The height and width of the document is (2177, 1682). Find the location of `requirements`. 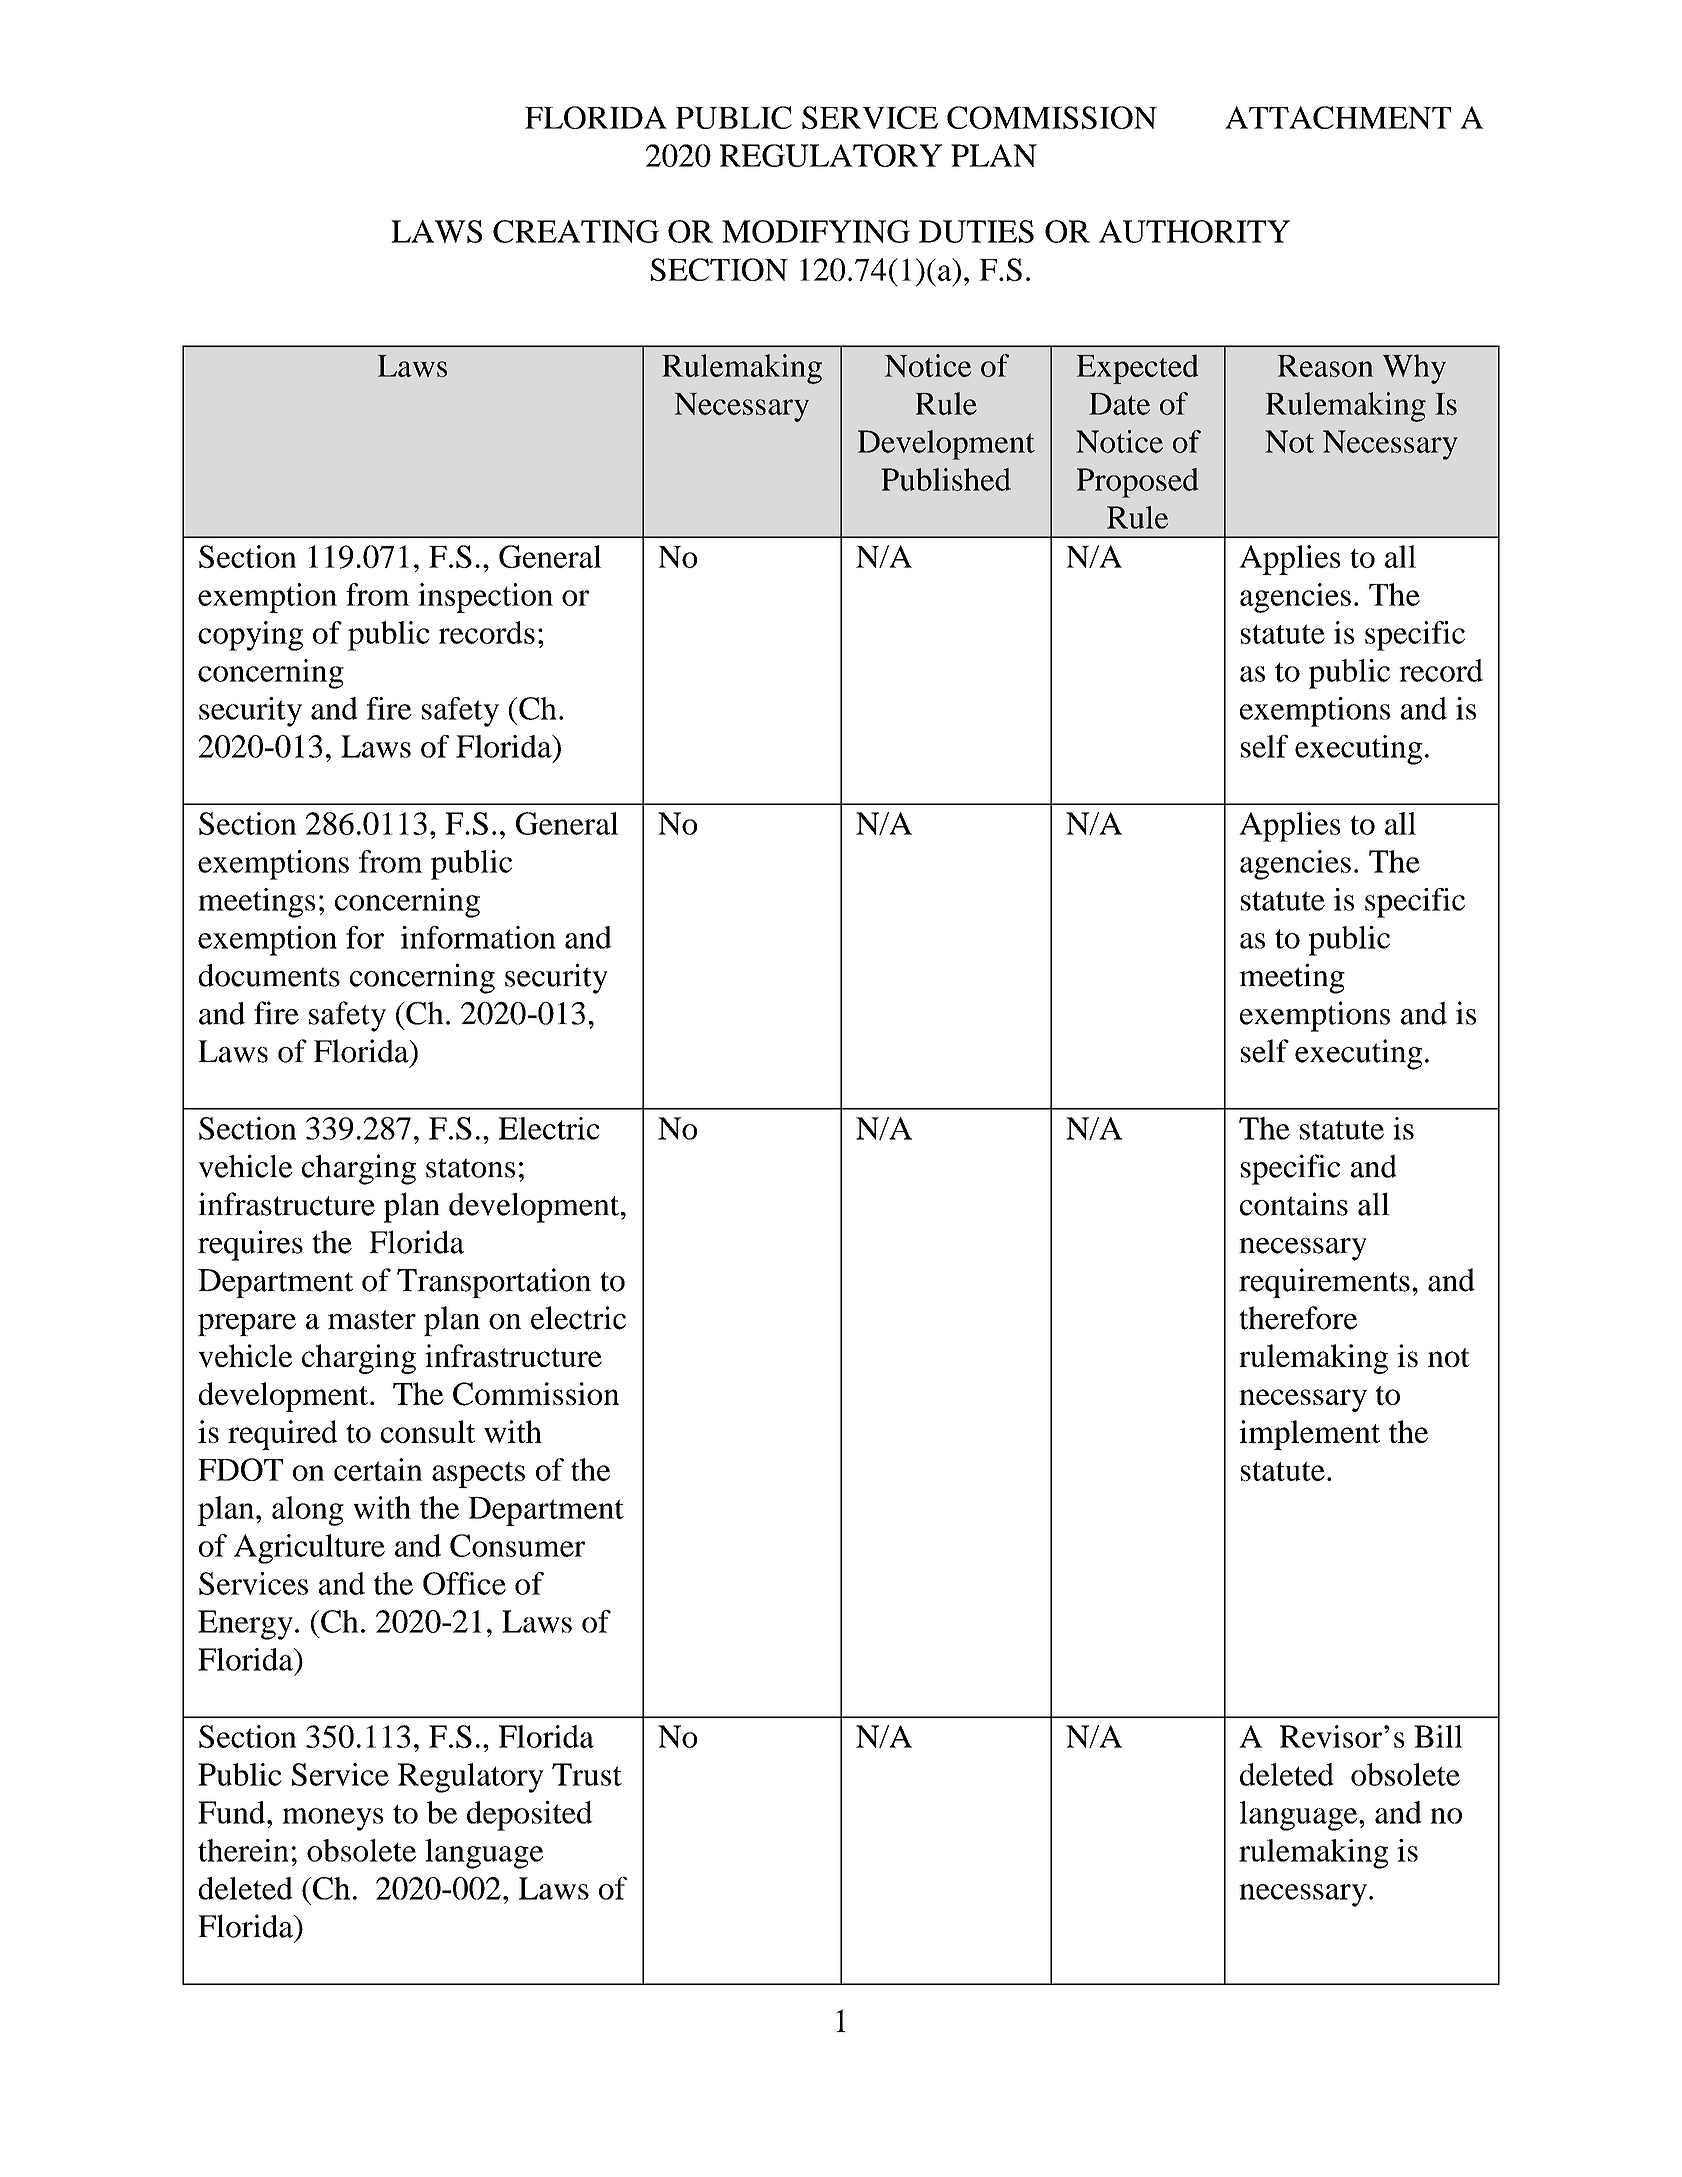

requirements is located at coordinates (1324, 1283).
